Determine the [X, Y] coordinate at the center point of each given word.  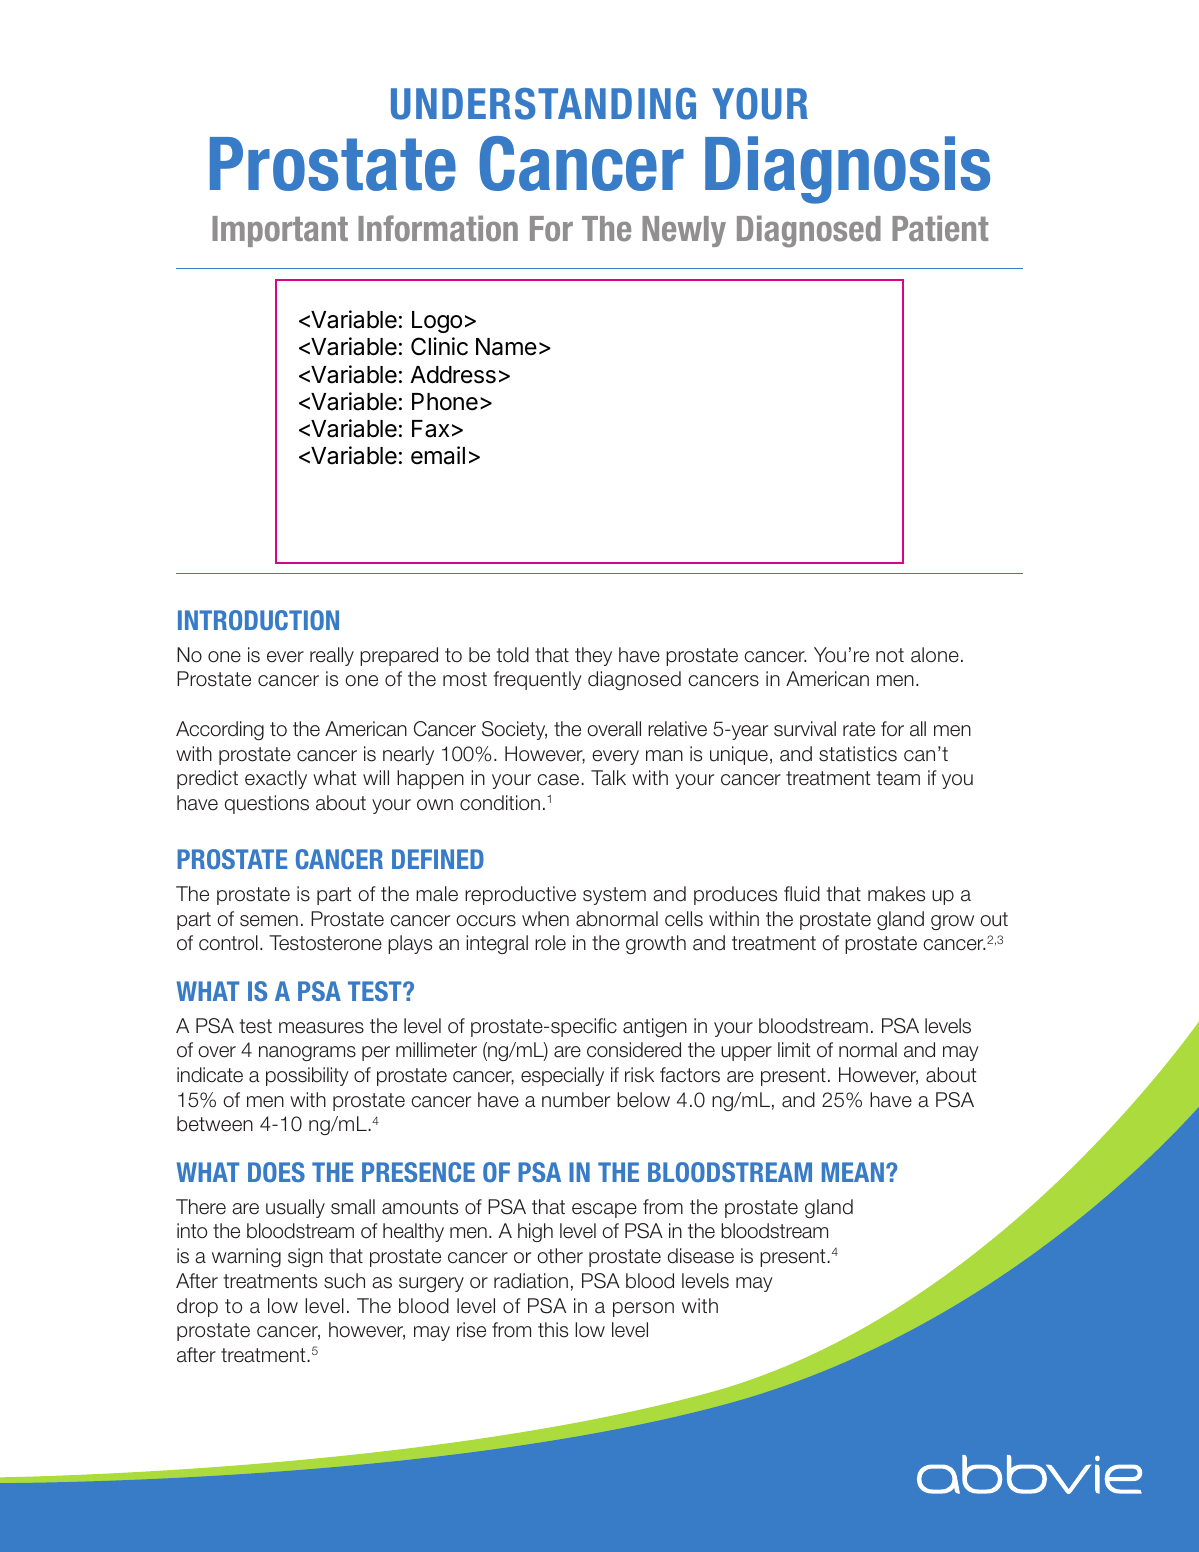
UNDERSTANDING [543, 104]
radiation [531, 1281]
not [890, 655]
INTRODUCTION [258, 620]
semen [269, 921]
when [545, 919]
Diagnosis [847, 170]
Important [280, 231]
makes [896, 894]
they [593, 656]
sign [305, 1257]
